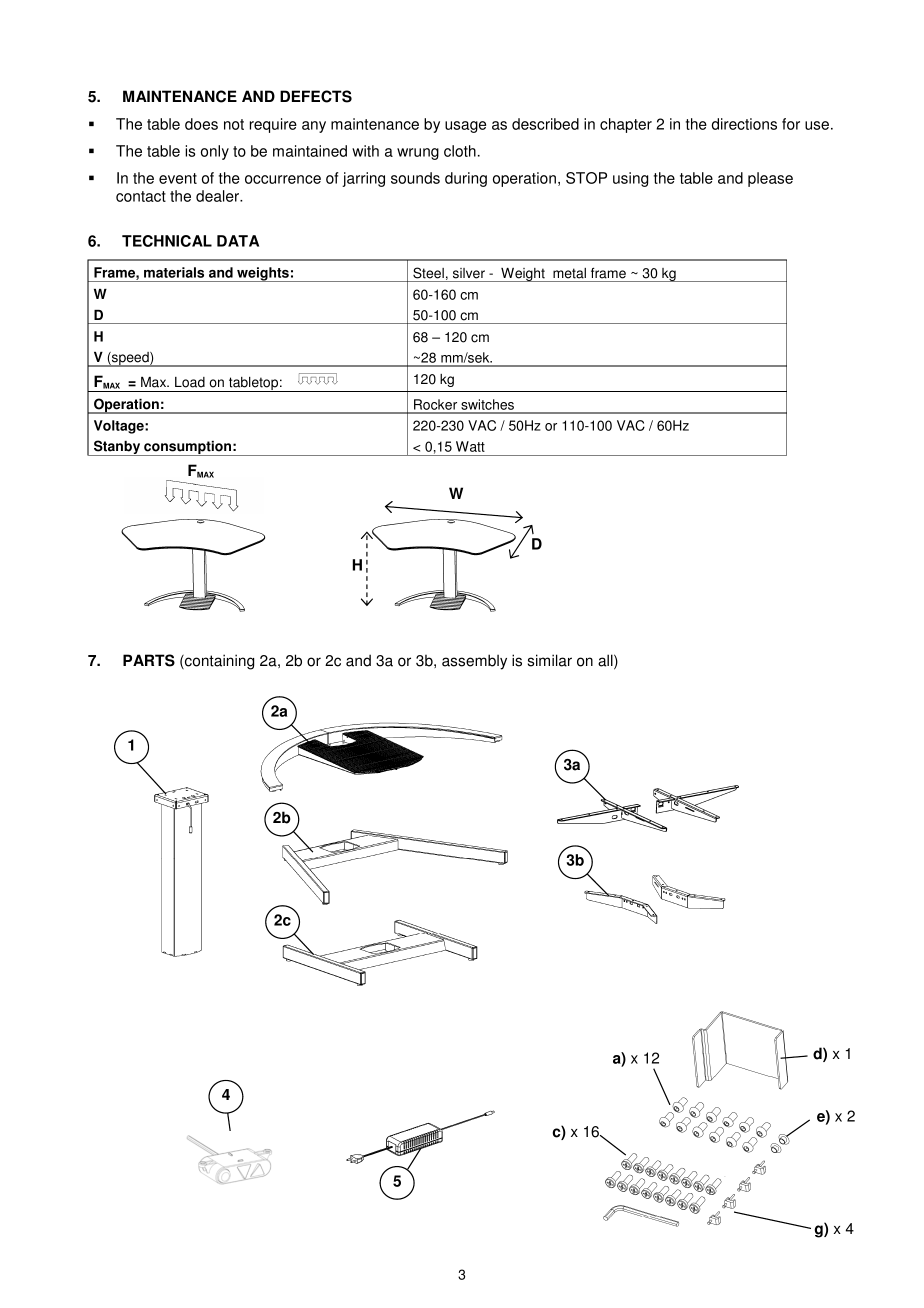 The height and width of the screenshot is (1308, 924). What do you see at coordinates (190, 382) in the screenshot?
I see `Load` at bounding box center [190, 382].
